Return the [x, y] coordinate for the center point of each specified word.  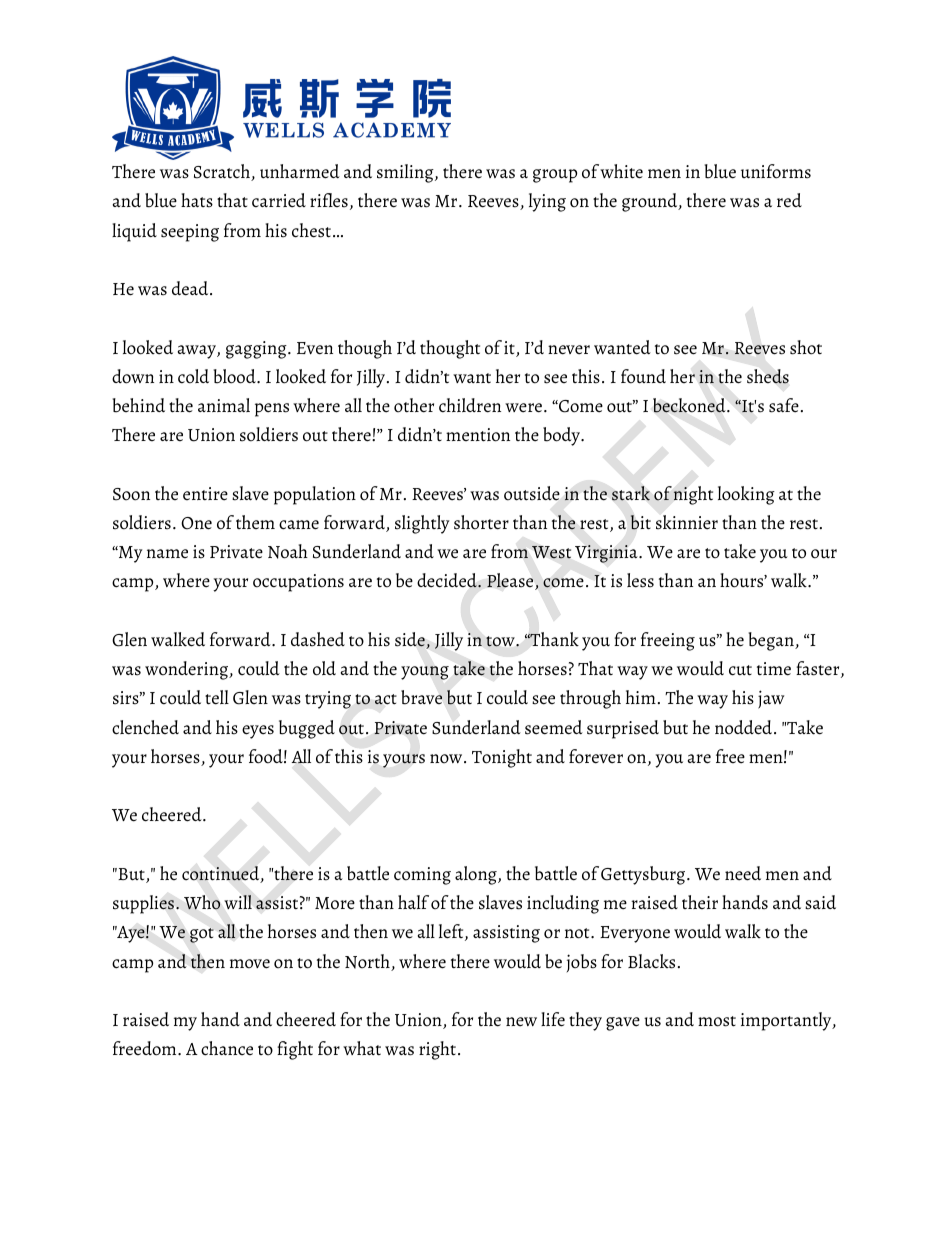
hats [197, 200]
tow [501, 641]
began [772, 641]
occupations [298, 583]
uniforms [776, 171]
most [717, 1021]
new [521, 1022]
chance [227, 1048]
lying [547, 202]
